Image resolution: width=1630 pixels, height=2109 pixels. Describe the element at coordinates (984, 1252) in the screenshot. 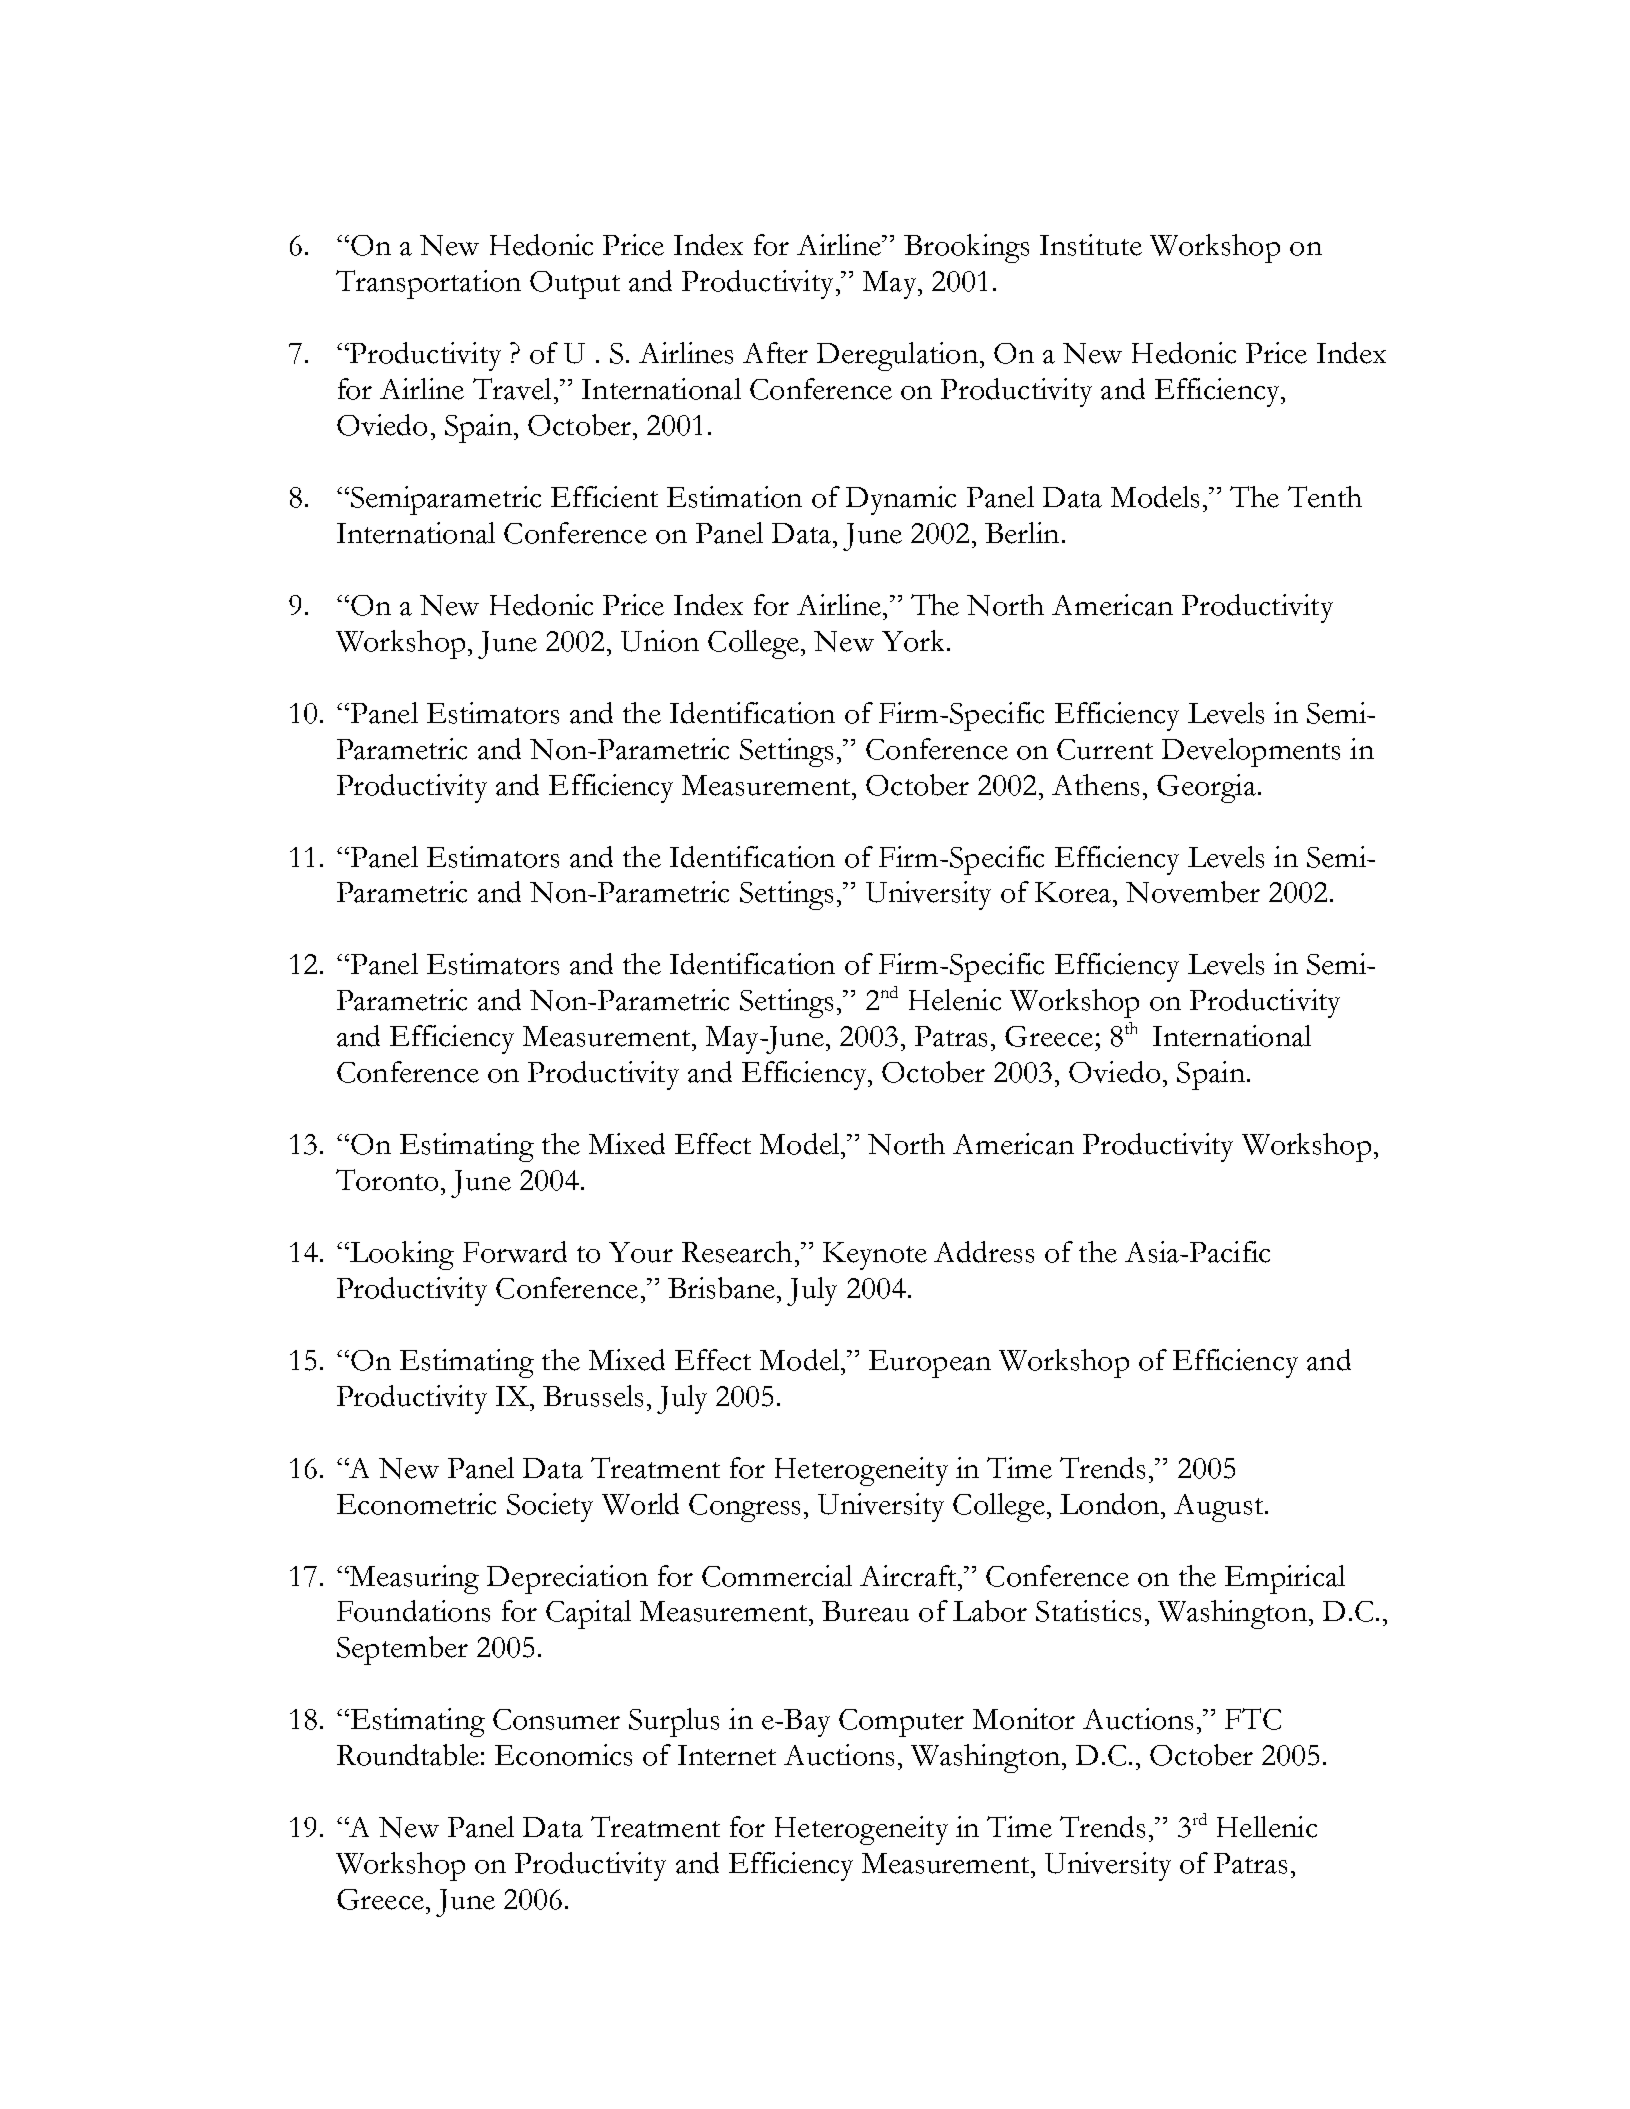

I see `Address` at that location.
